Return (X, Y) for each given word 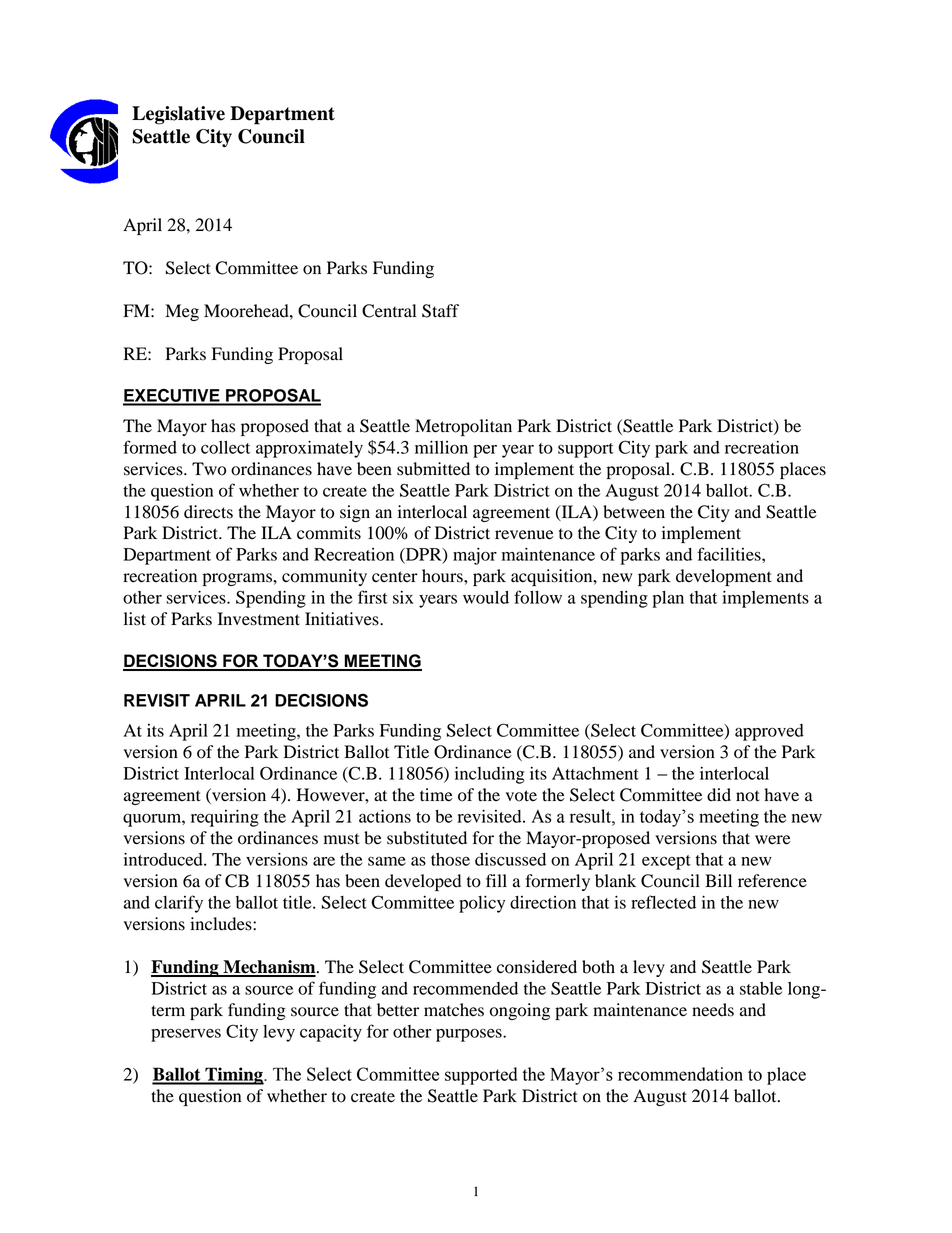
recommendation (680, 1074)
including (490, 775)
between (634, 512)
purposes (470, 1035)
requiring (225, 818)
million (441, 447)
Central (389, 311)
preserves (186, 1035)
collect (225, 447)
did (719, 795)
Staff (440, 311)
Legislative (178, 115)
